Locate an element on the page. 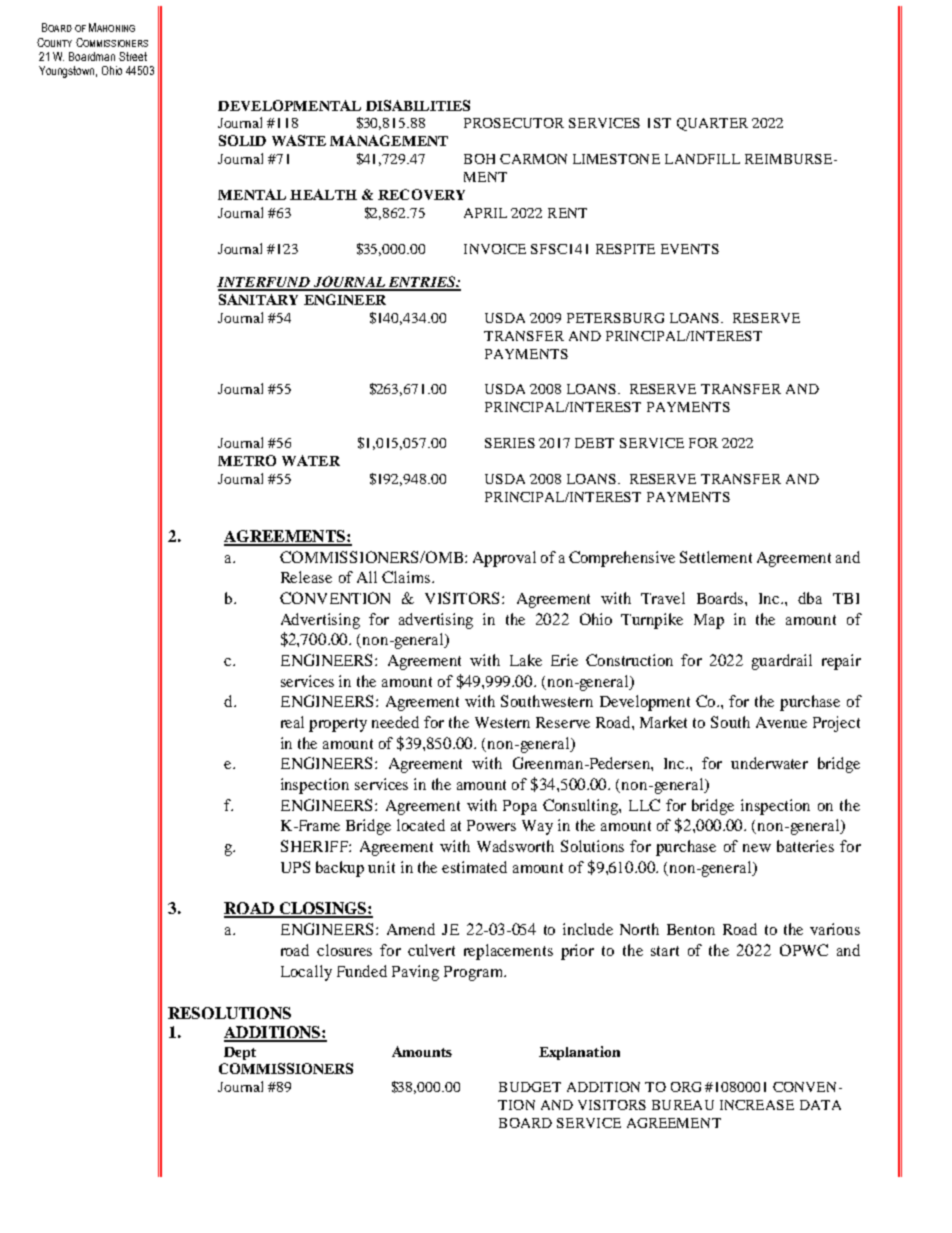 This document has width=952, height=1233. BUDGET is located at coordinates (530, 1087).
